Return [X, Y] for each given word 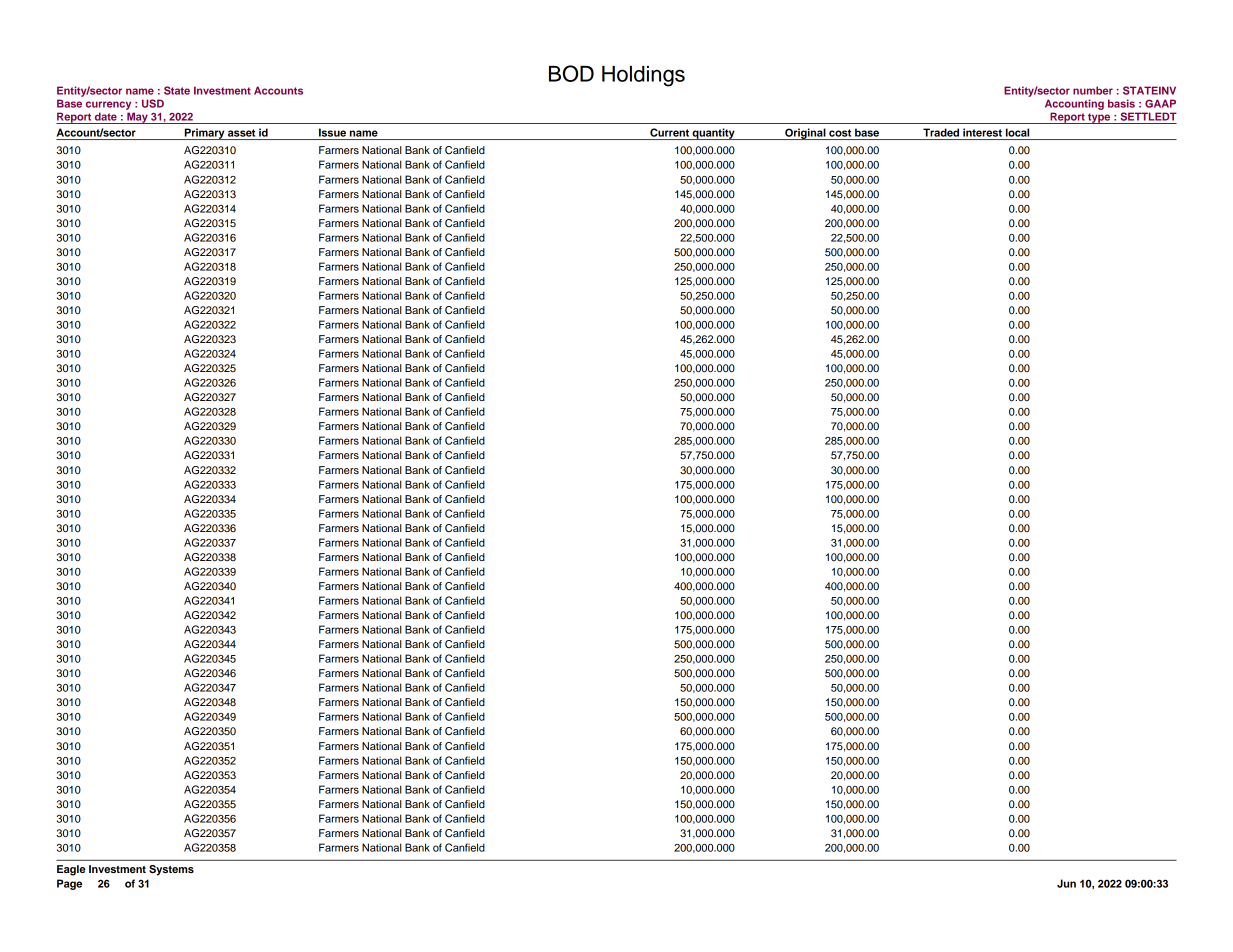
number [1093, 90]
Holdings [643, 76]
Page [69, 884]
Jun [1066, 883]
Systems [171, 870]
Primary [204, 134]
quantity [713, 134]
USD [153, 103]
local [1017, 132]
